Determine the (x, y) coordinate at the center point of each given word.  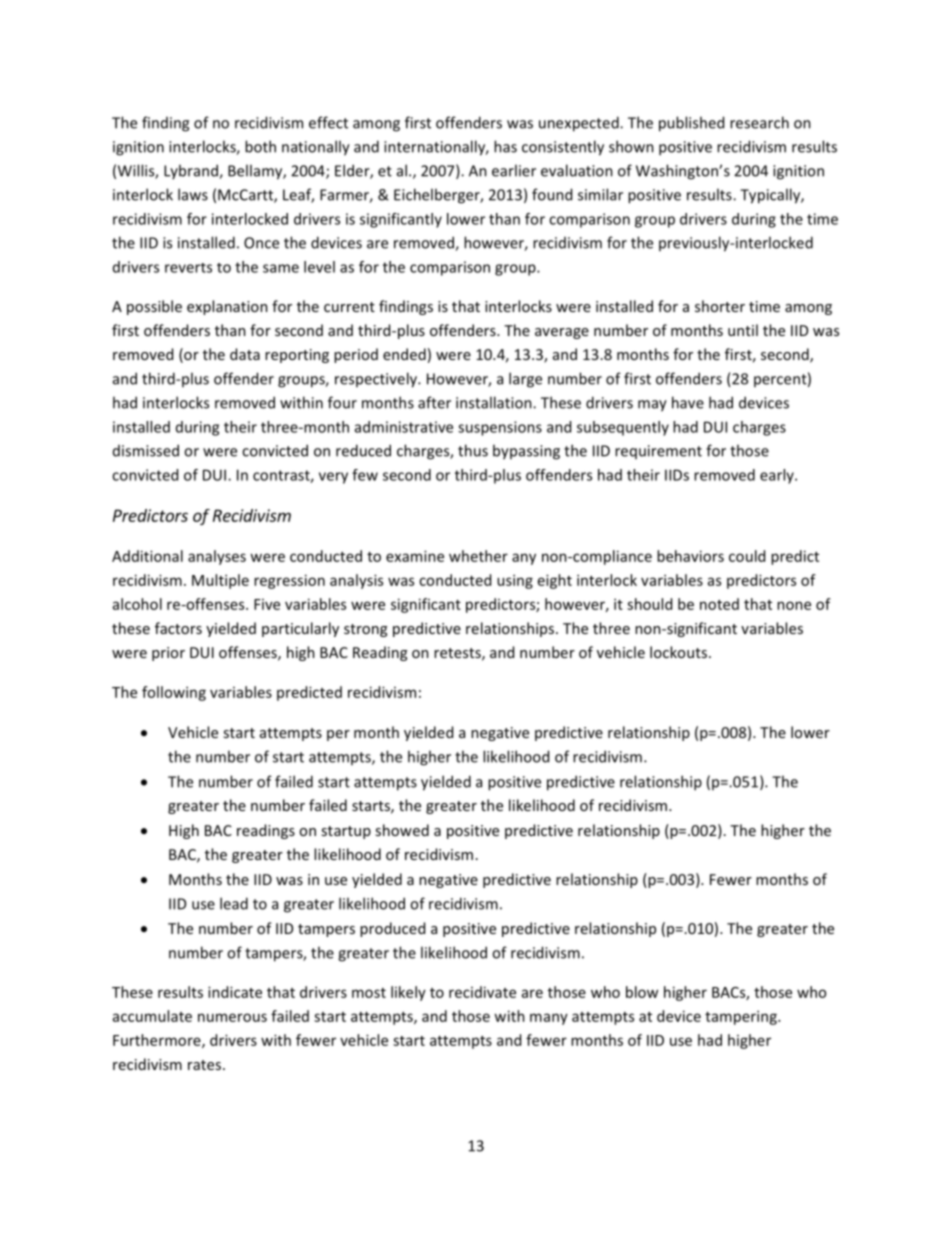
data (245, 354)
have (688, 402)
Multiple (220, 581)
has (505, 146)
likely (408, 993)
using (515, 581)
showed (402, 830)
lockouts (678, 652)
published (691, 124)
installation (495, 402)
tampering (742, 1017)
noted (719, 604)
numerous (232, 1017)
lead (234, 903)
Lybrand (192, 171)
